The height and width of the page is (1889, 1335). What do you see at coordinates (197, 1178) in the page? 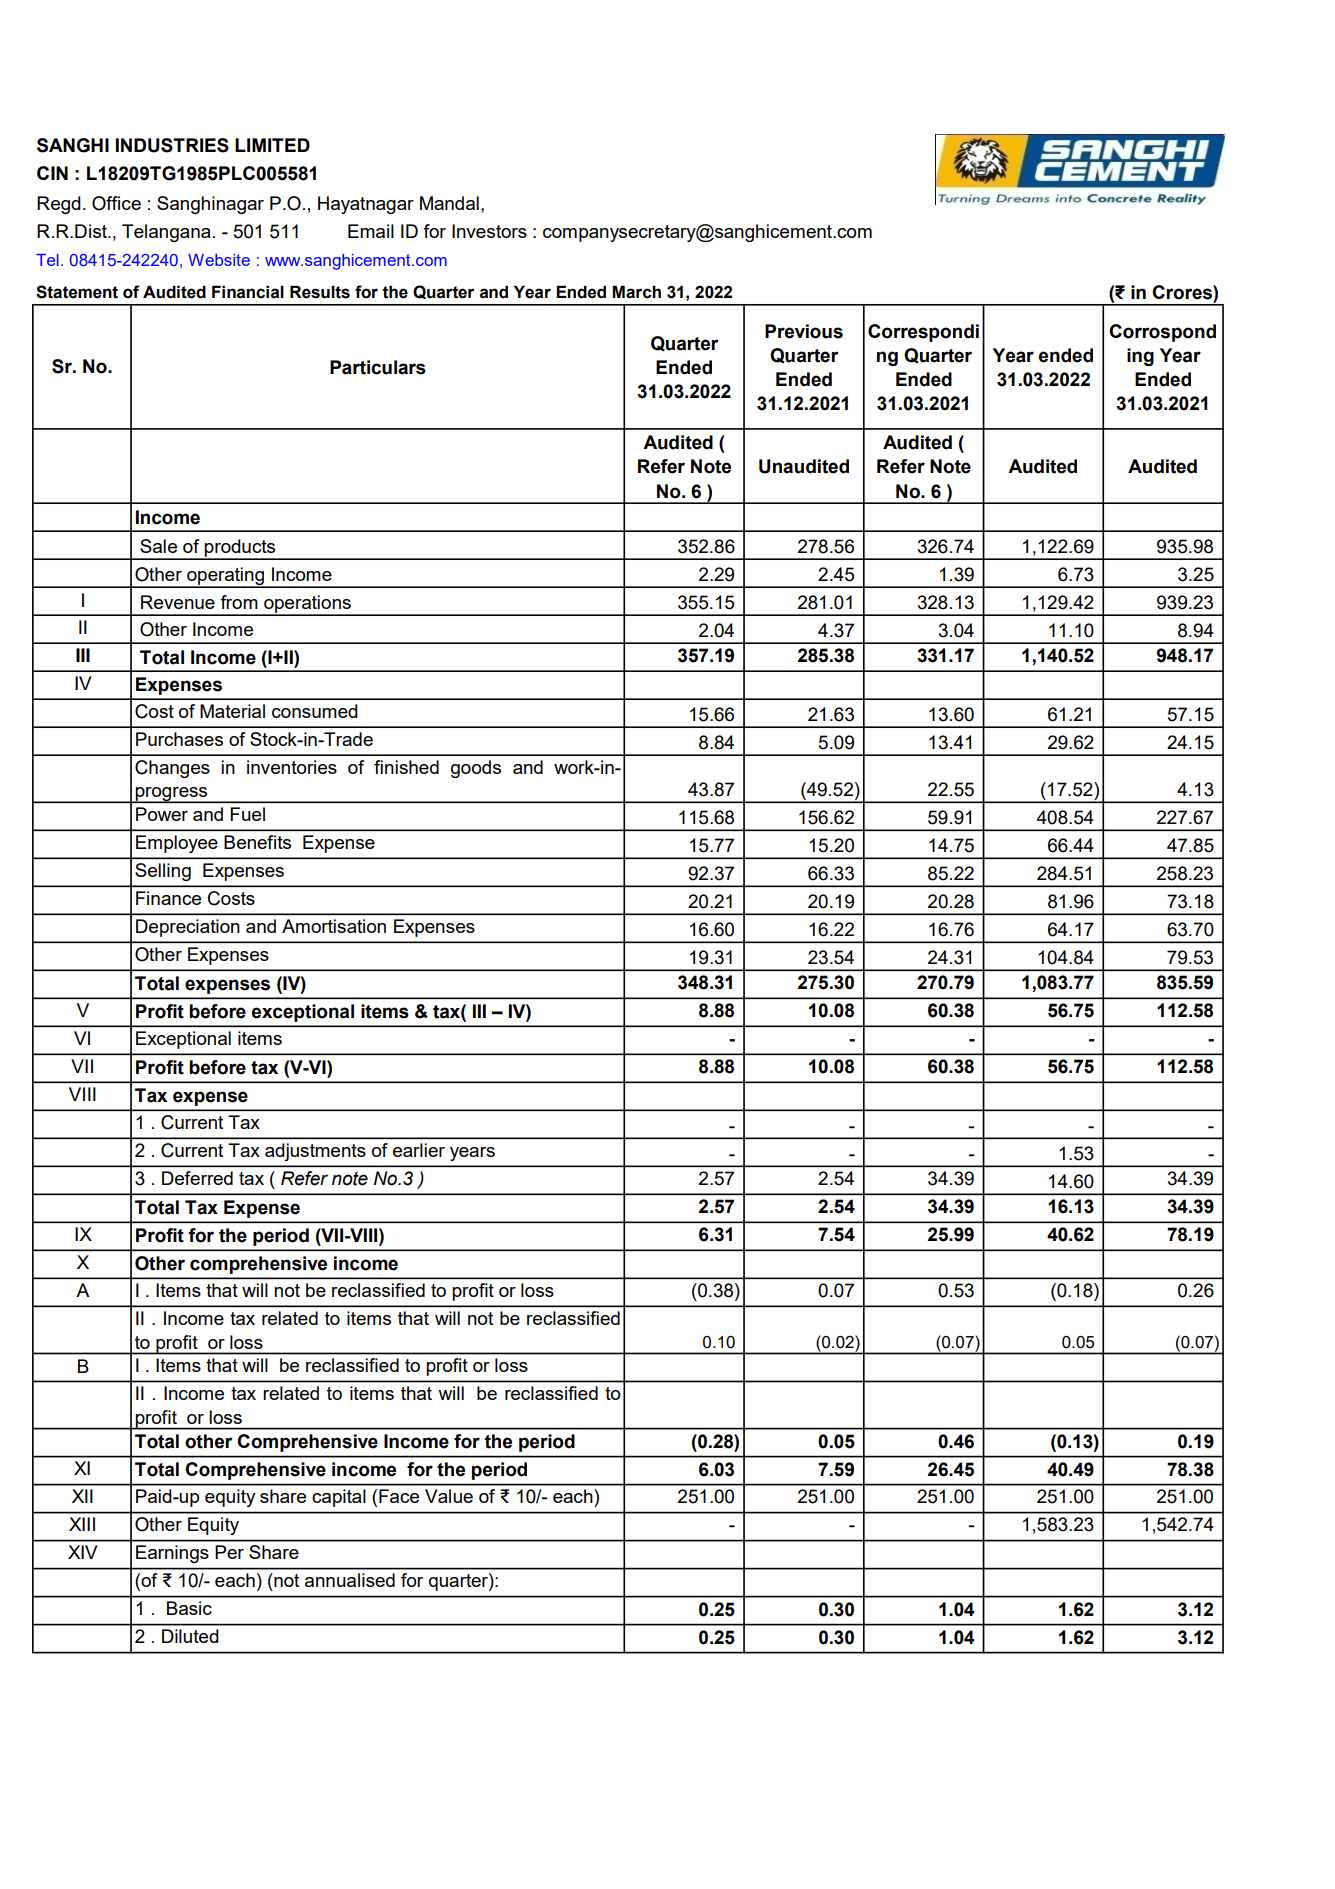
I see `Deferred` at bounding box center [197, 1178].
